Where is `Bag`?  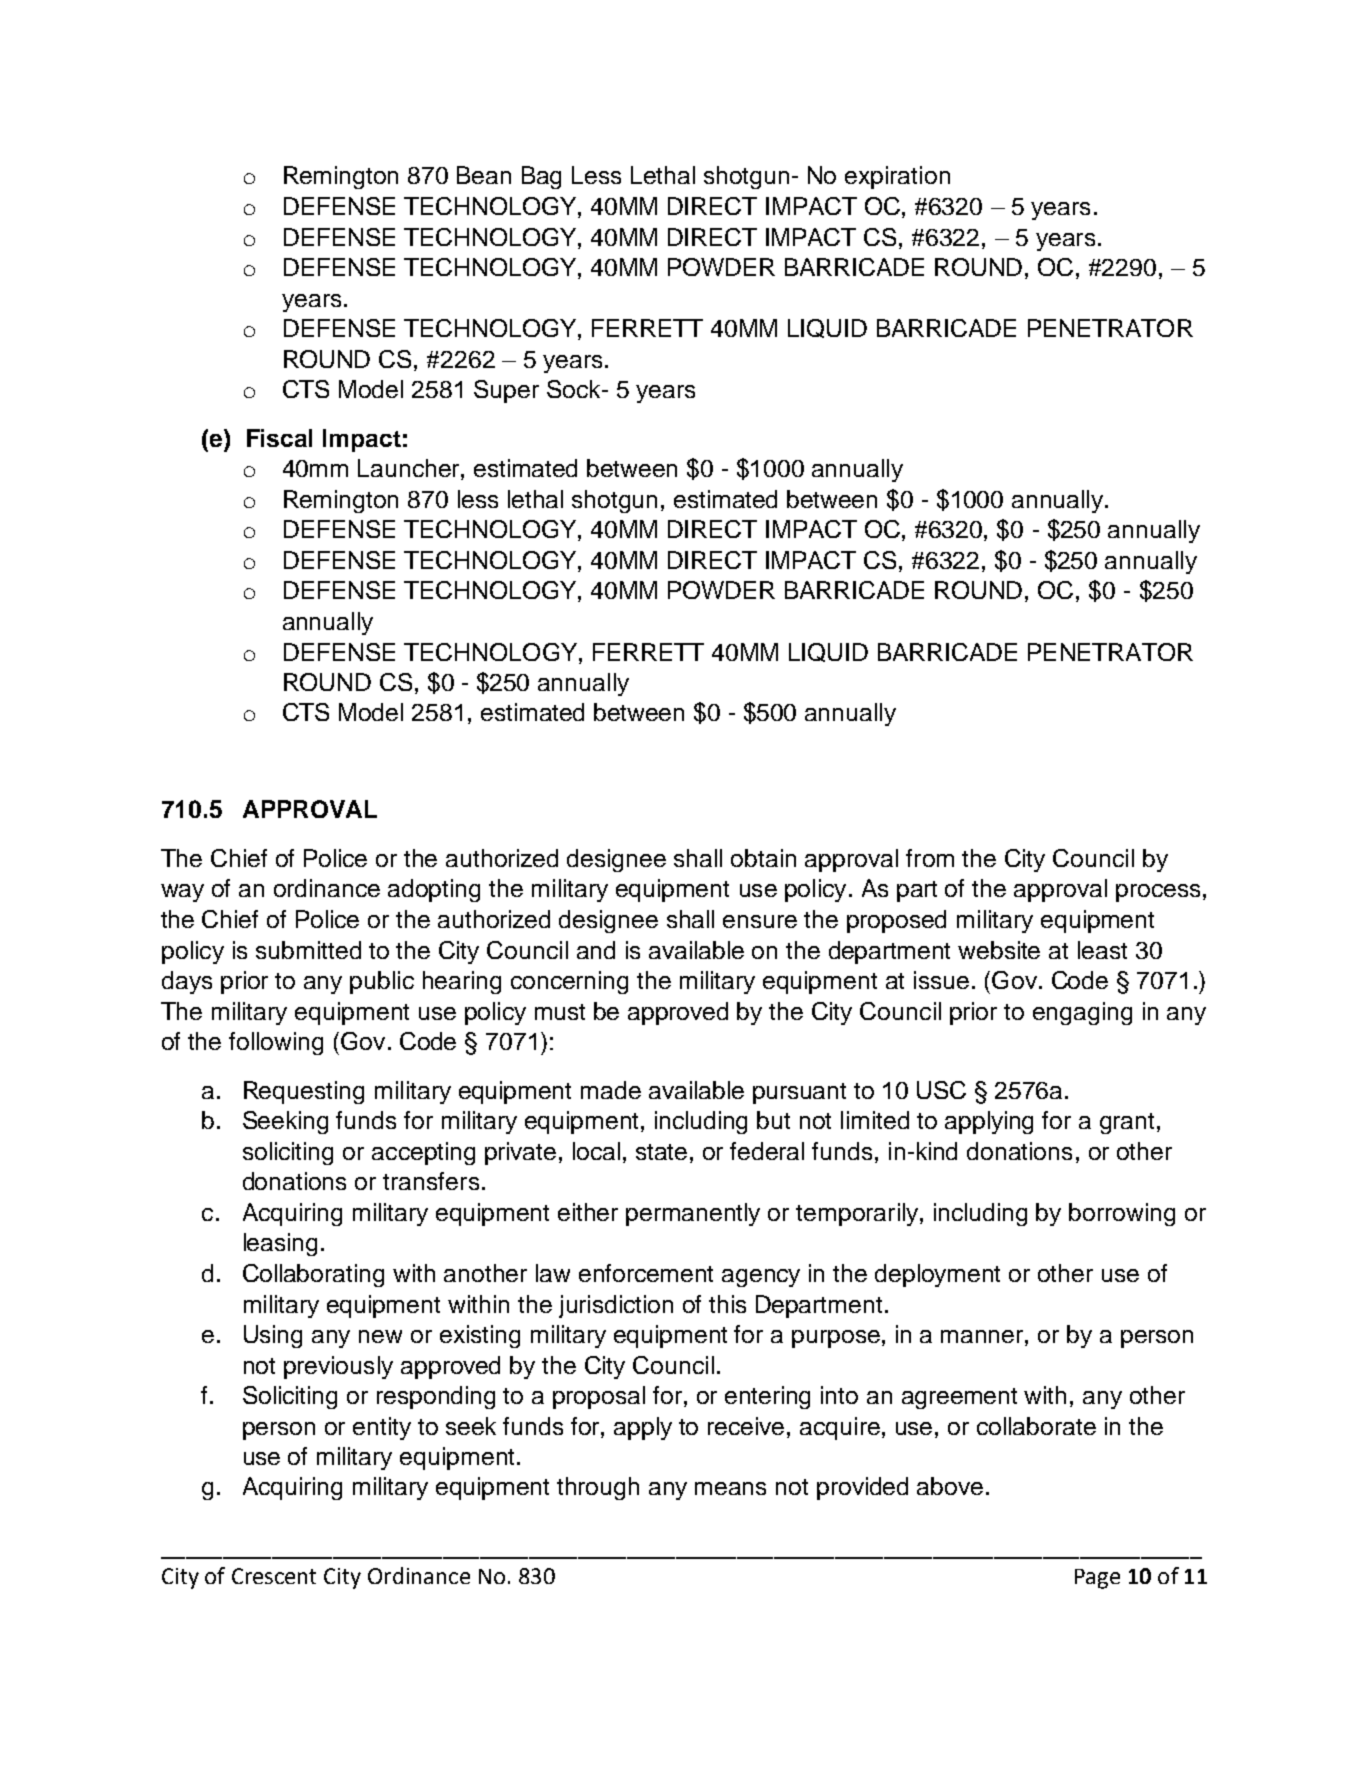 Bag is located at coordinates (541, 177).
